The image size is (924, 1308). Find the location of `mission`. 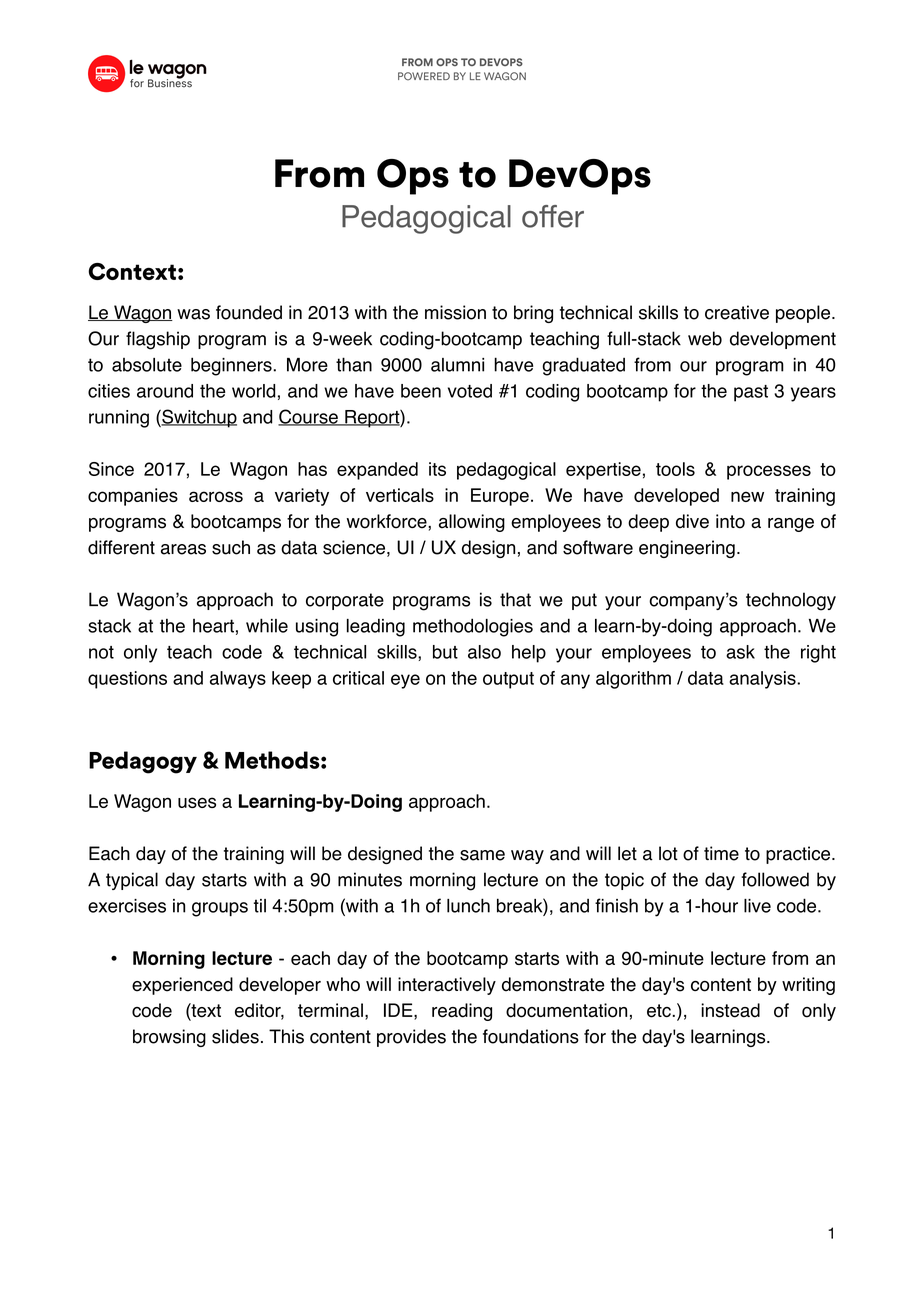

mission is located at coordinates (455, 312).
